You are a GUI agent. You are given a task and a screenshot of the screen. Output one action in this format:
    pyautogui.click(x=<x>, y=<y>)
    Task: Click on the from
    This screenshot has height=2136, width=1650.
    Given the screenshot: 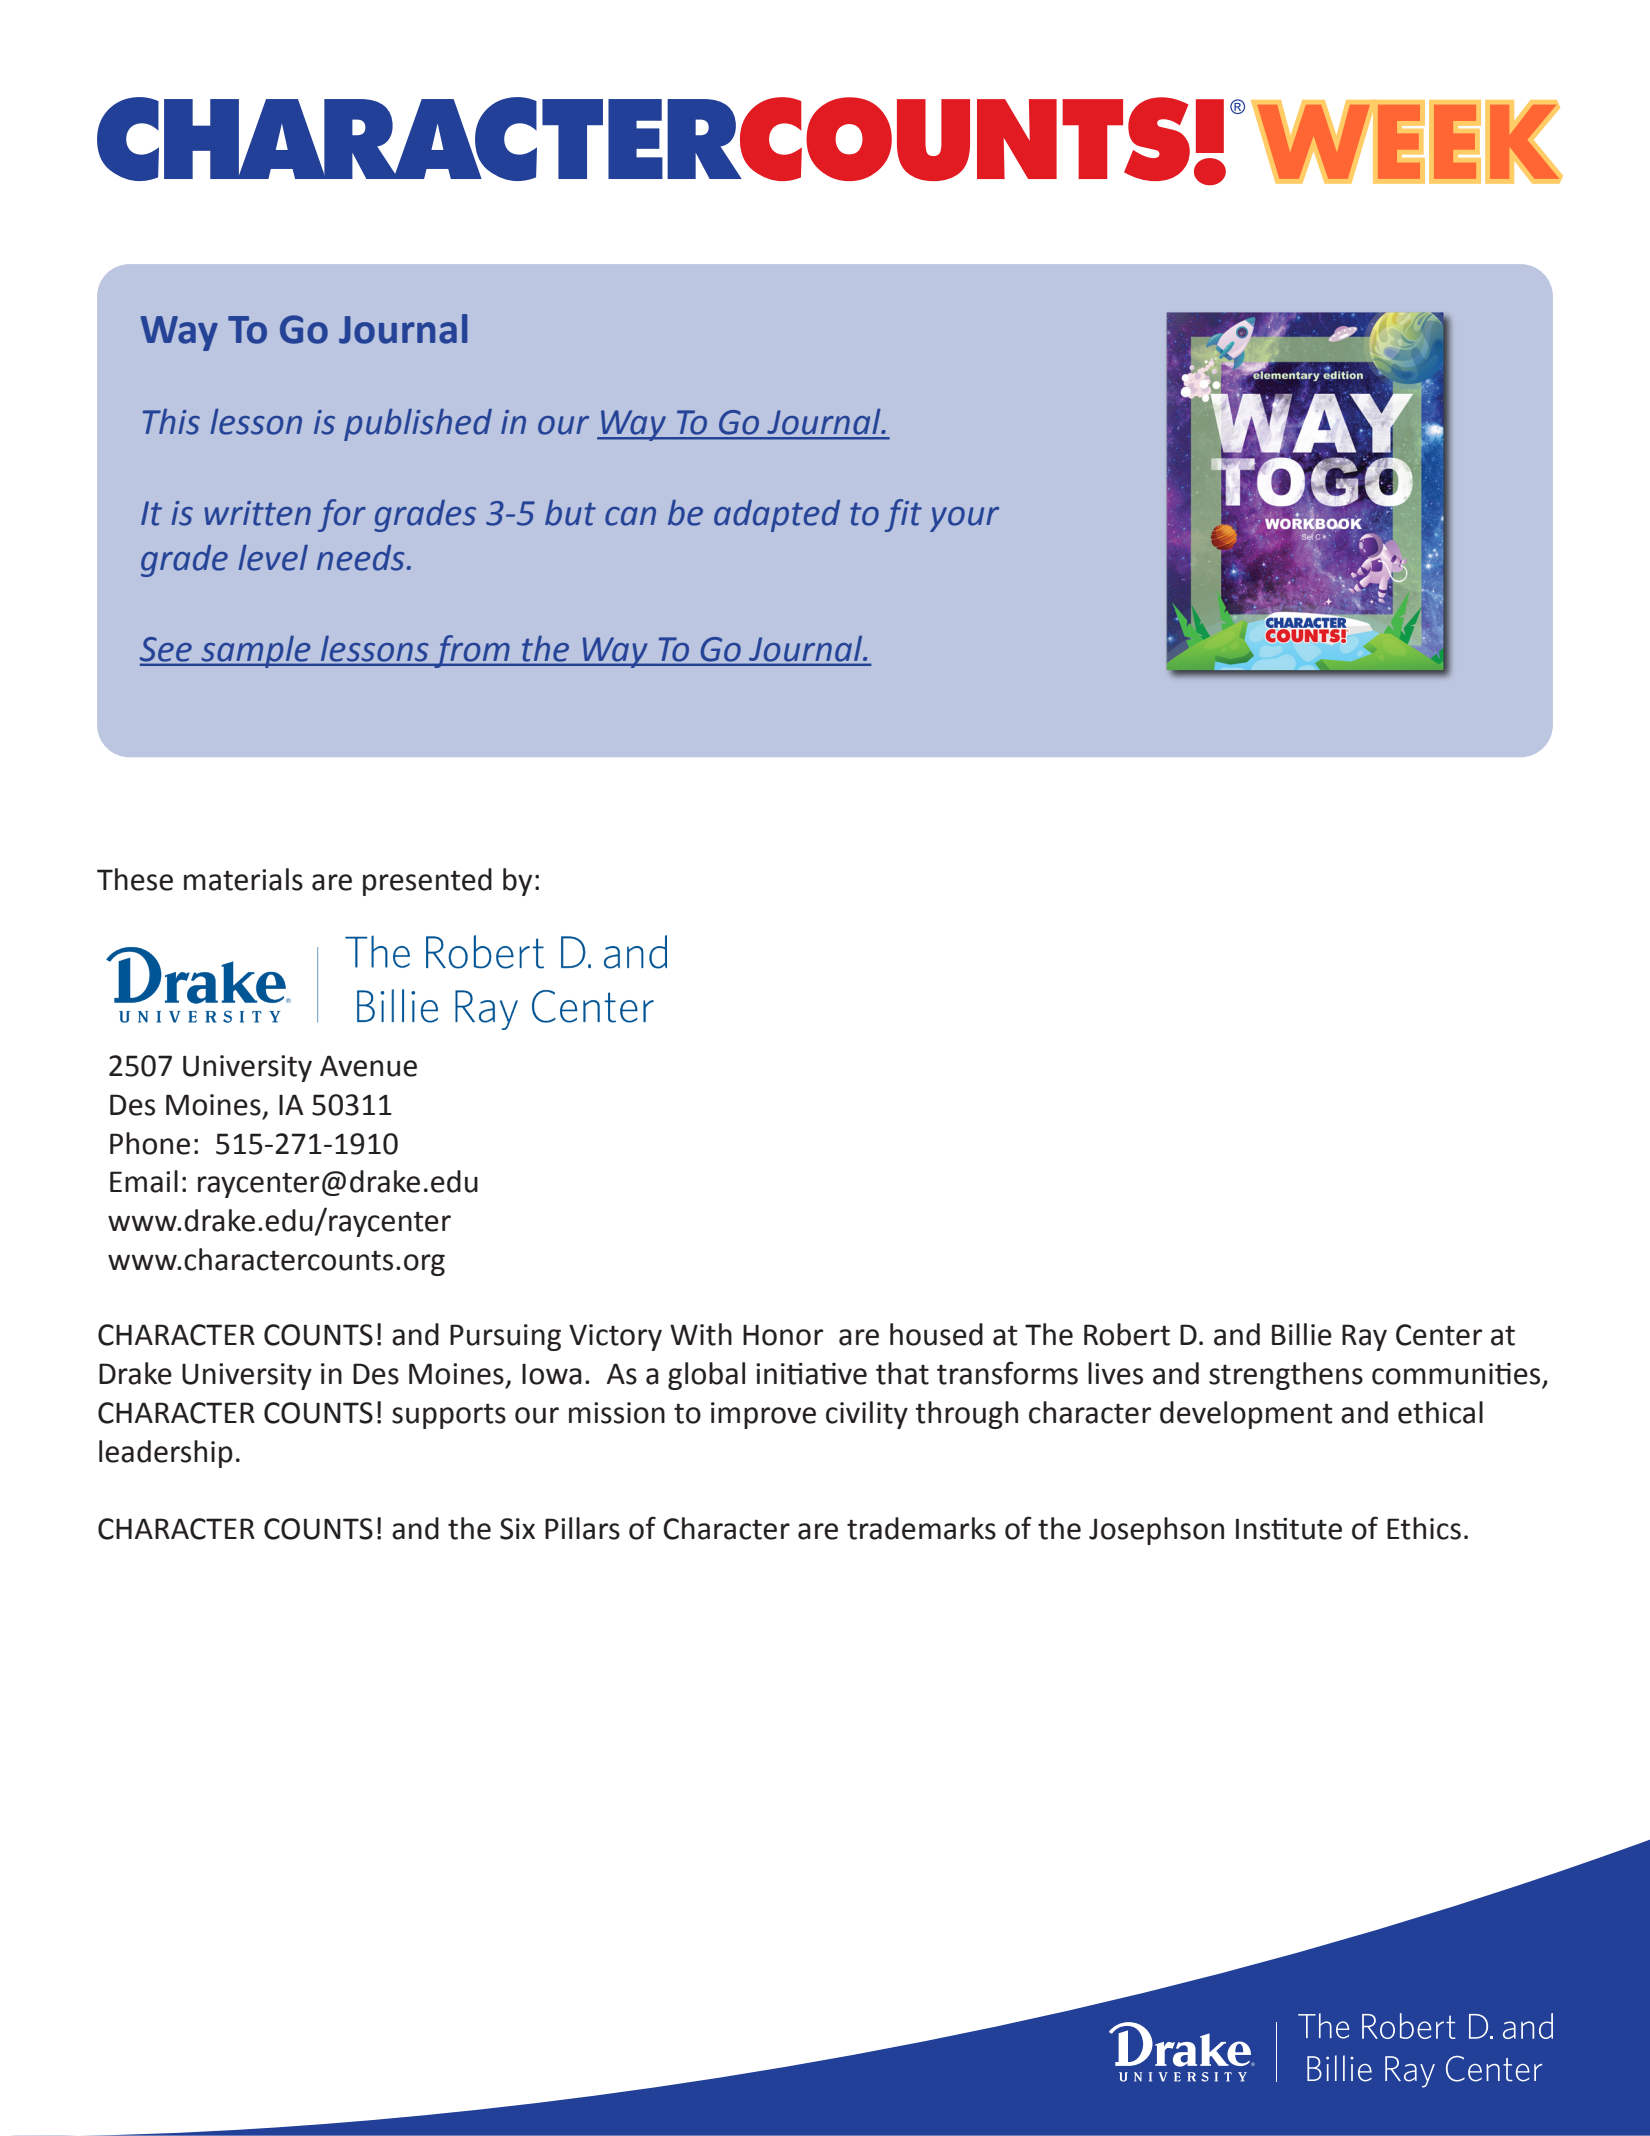 What is the action you would take?
    pyautogui.click(x=472, y=651)
